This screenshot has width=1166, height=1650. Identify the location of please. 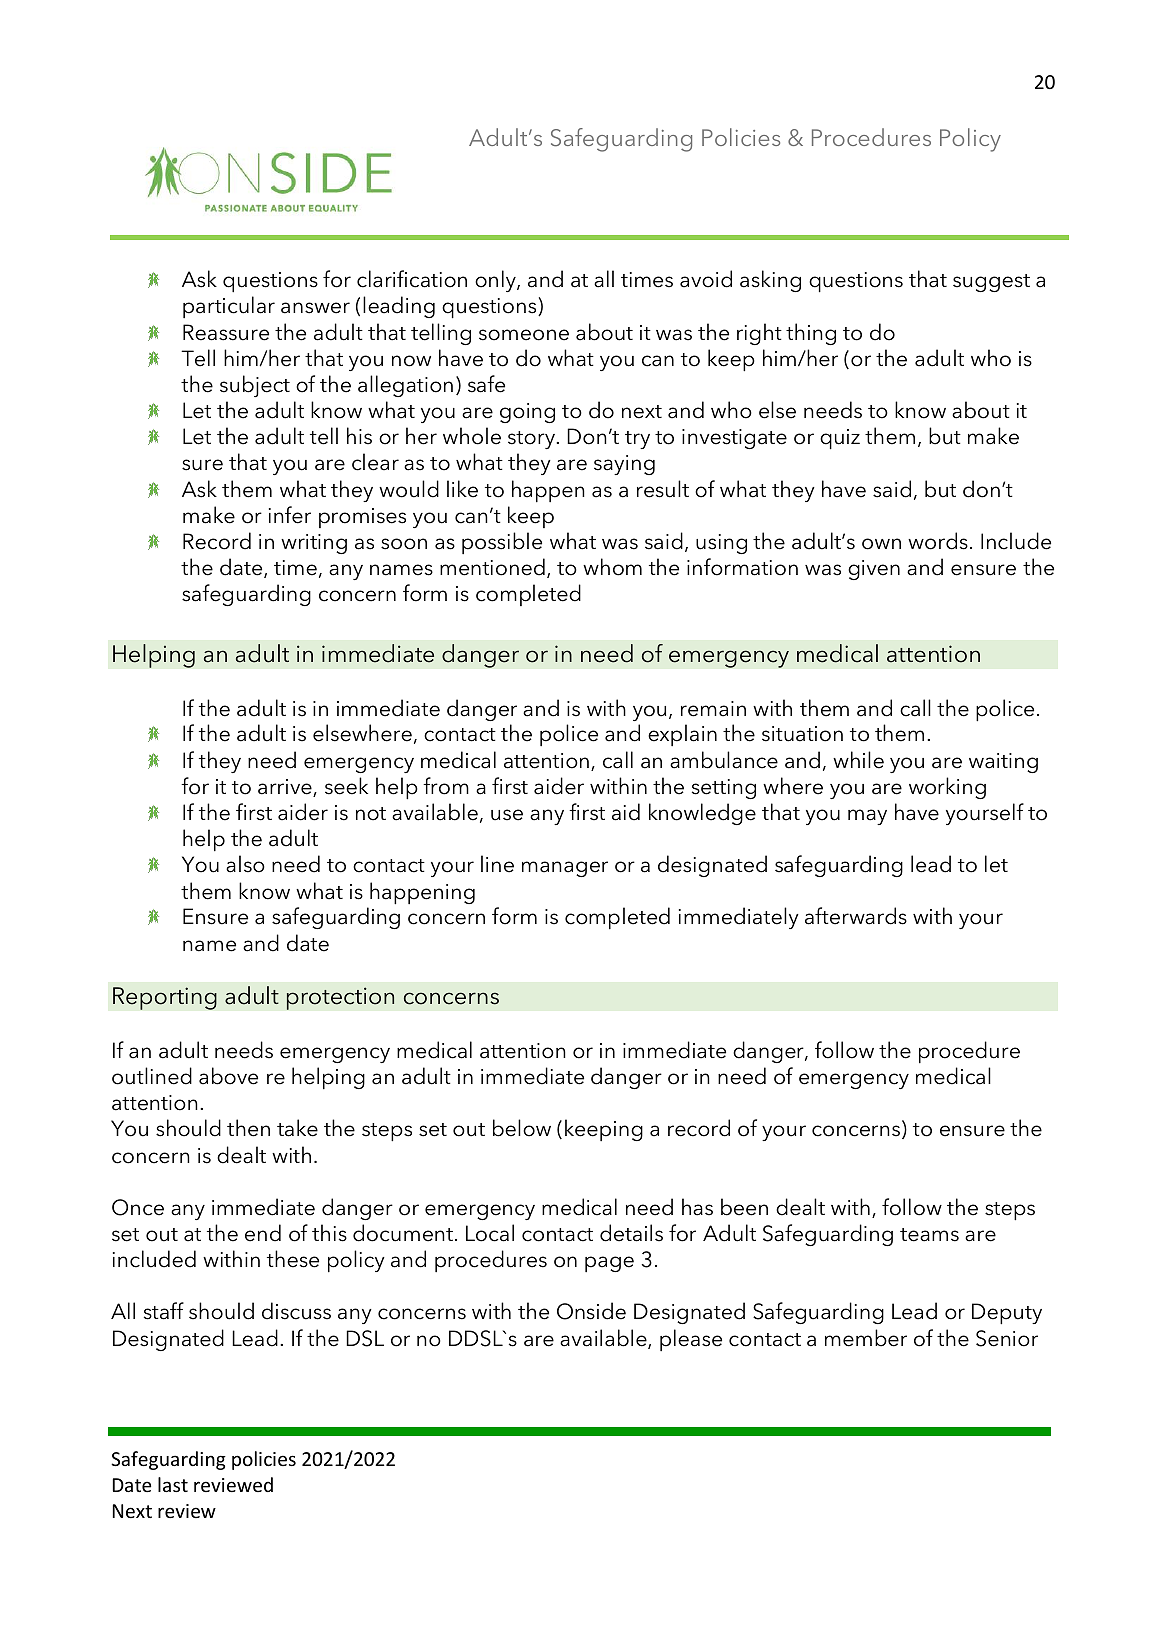
(691, 1340).
